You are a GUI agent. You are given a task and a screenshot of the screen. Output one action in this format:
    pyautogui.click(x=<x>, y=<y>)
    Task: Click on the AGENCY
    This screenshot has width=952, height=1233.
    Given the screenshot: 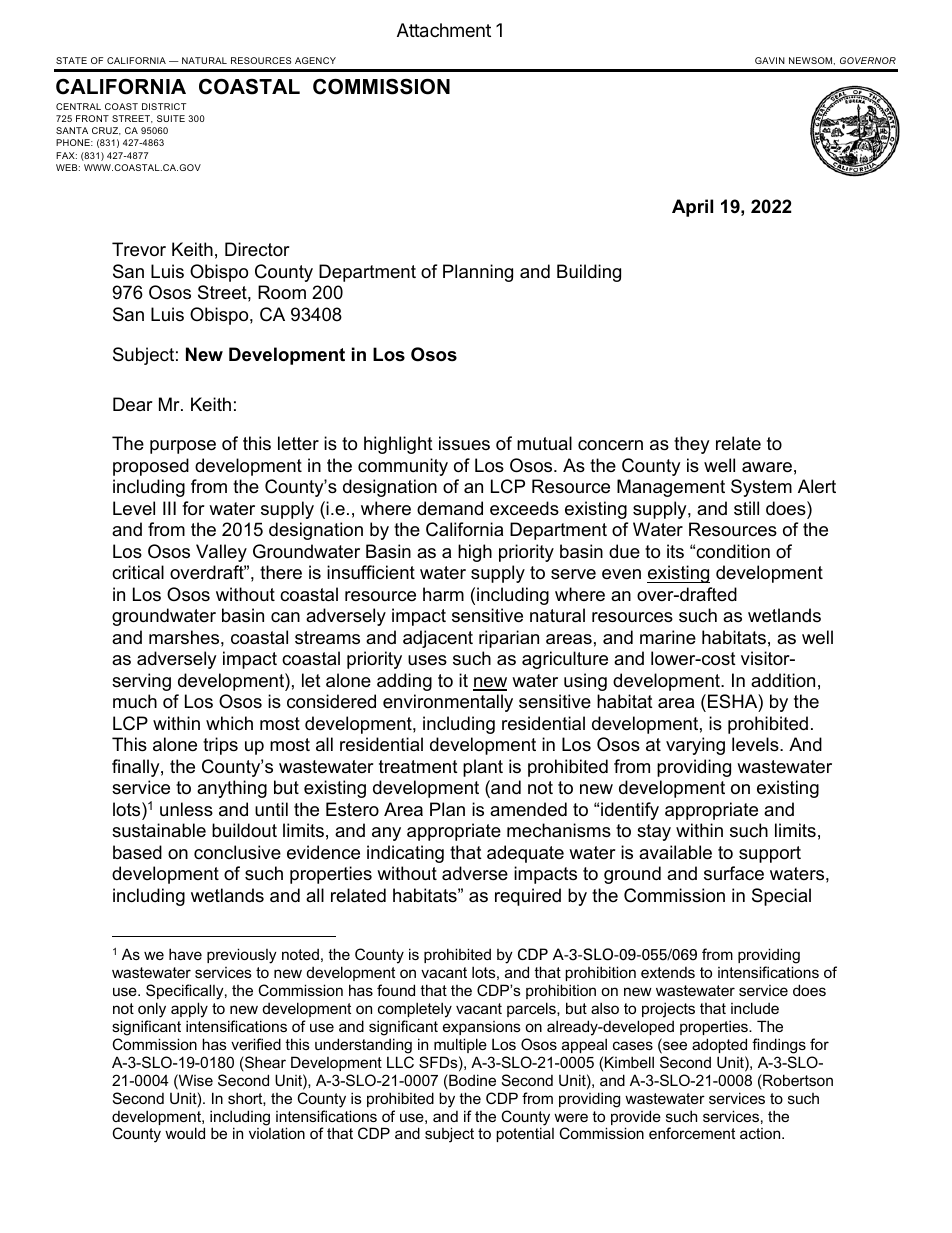 What is the action you would take?
    pyautogui.click(x=315, y=60)
